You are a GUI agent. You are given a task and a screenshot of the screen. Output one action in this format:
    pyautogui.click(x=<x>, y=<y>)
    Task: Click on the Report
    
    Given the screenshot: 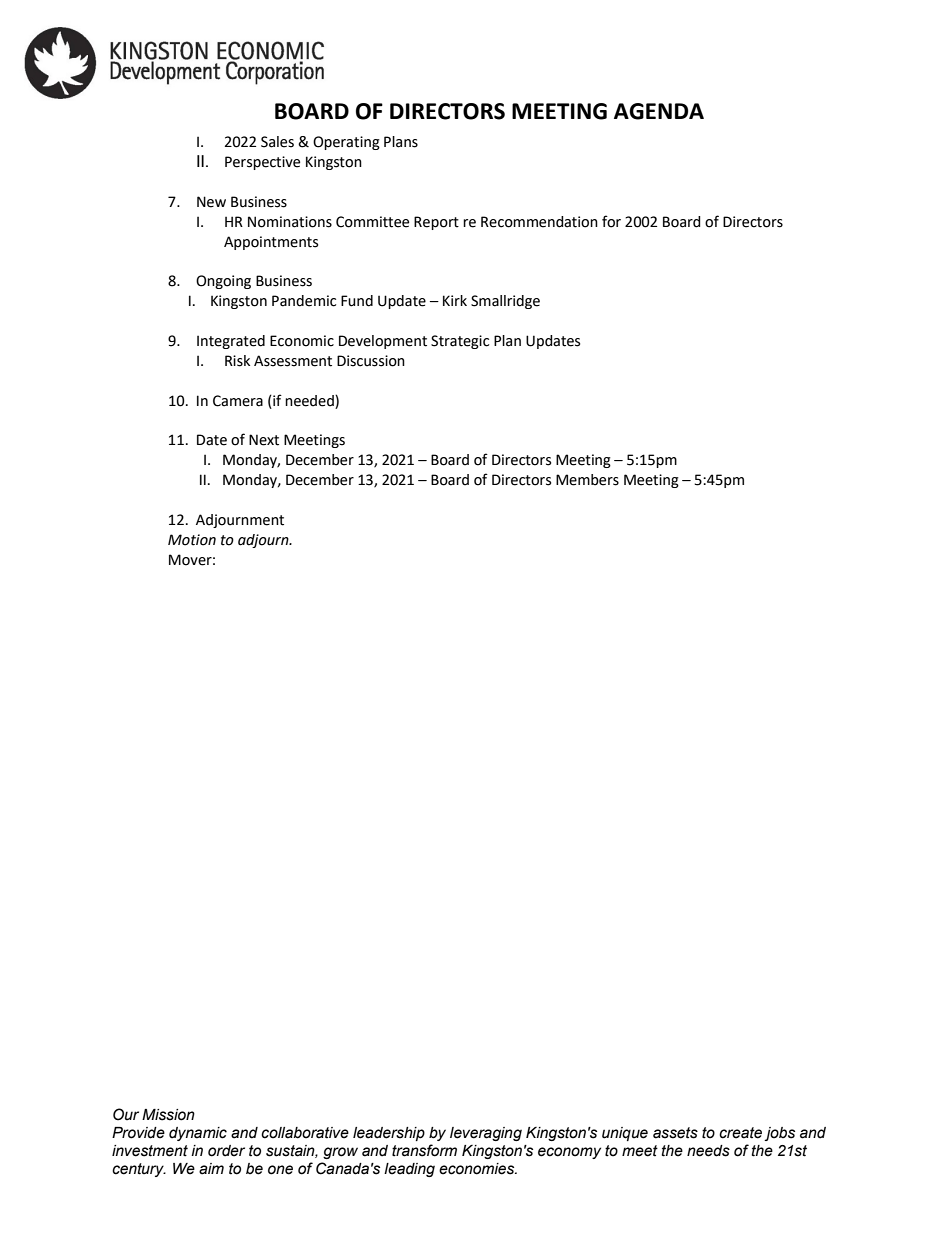 What is the action you would take?
    pyautogui.click(x=436, y=223)
